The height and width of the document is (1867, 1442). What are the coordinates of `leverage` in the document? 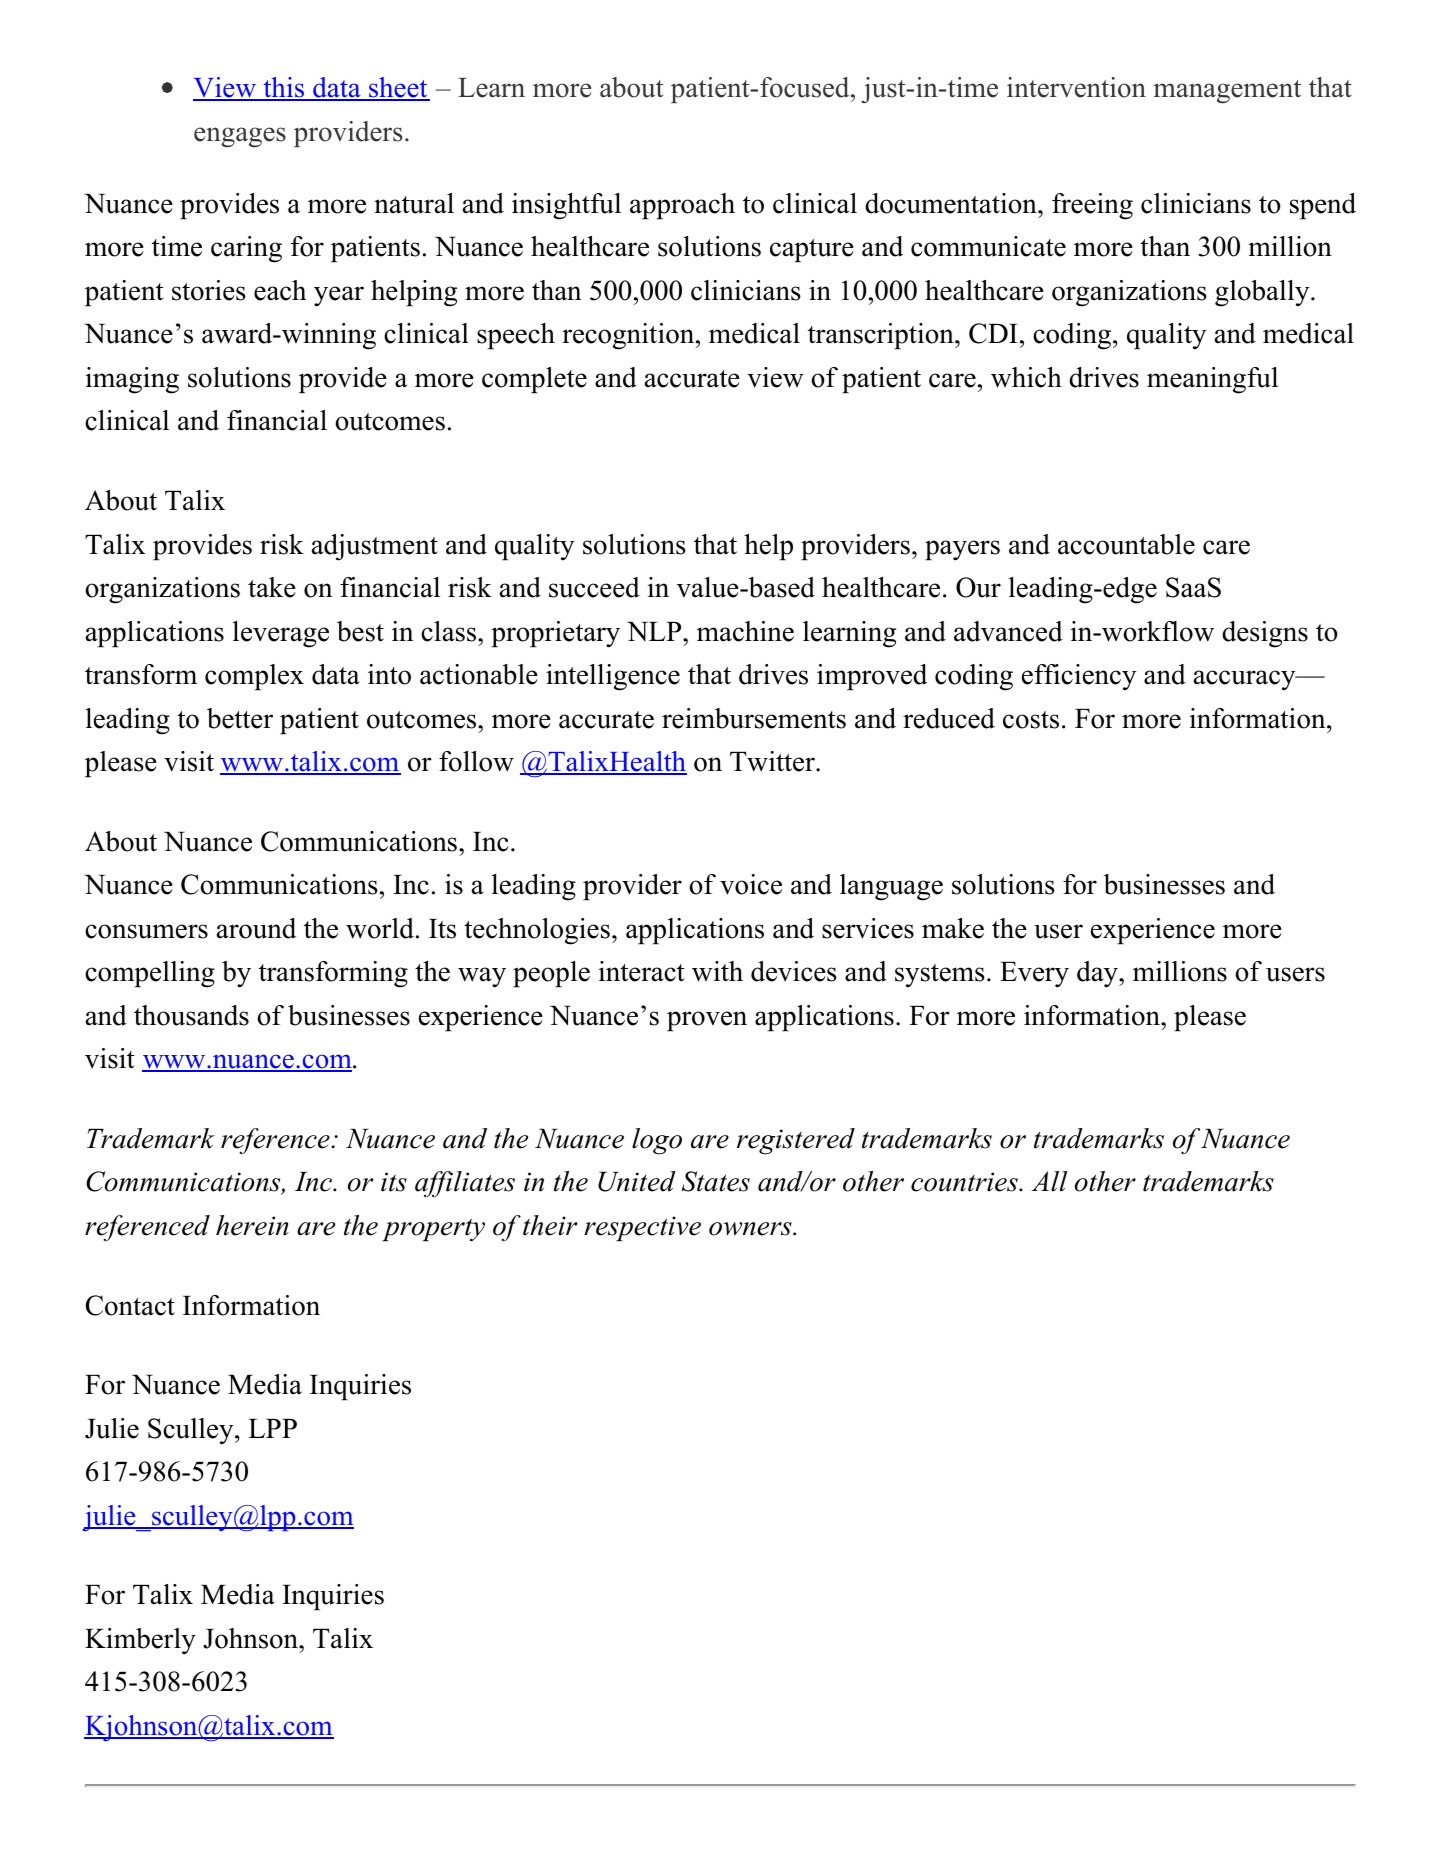 It's located at (281, 634).
